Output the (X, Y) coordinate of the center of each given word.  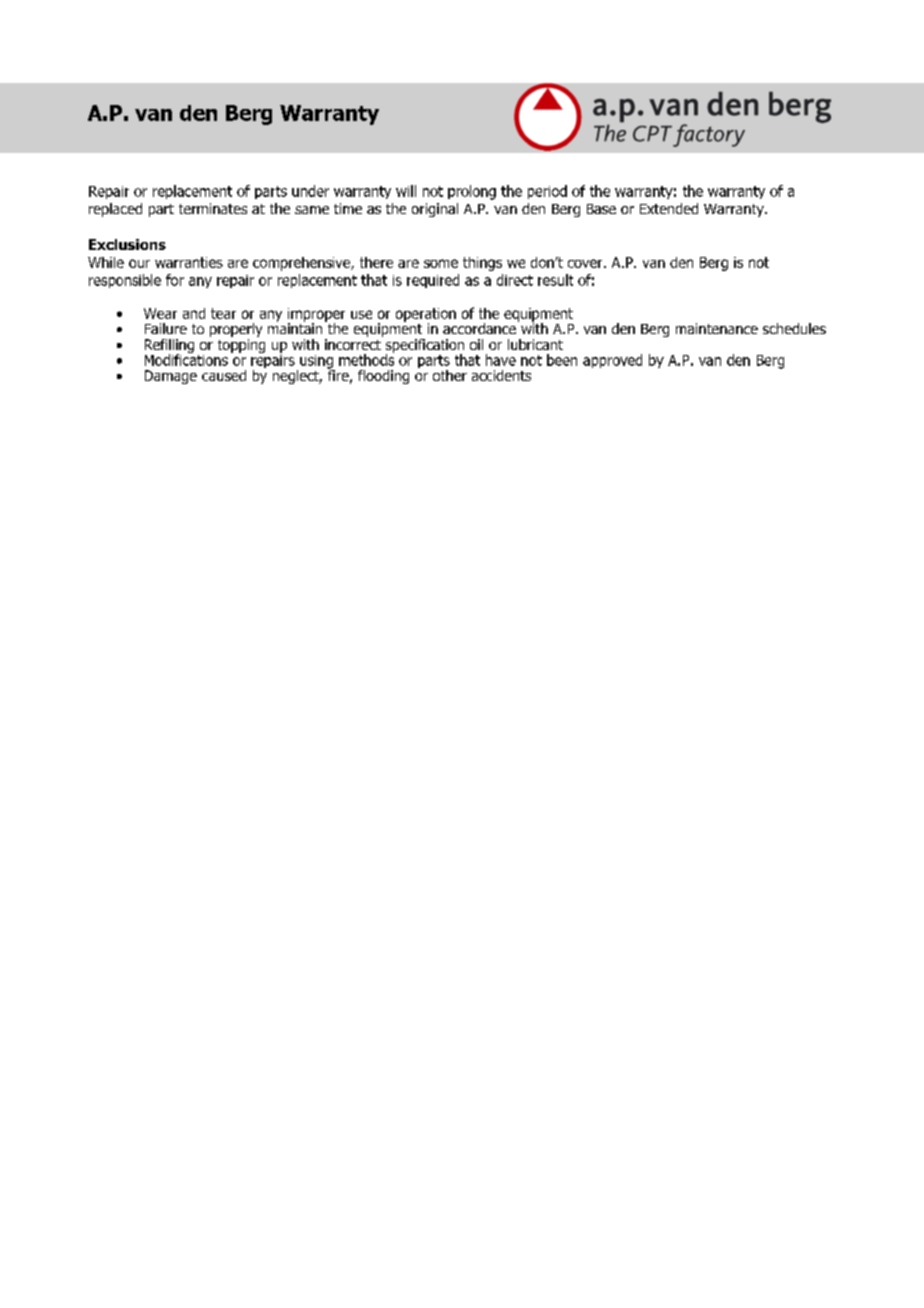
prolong (472, 192)
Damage (171, 377)
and (194, 313)
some (441, 263)
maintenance (717, 328)
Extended (669, 208)
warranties (189, 262)
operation (426, 316)
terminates (213, 208)
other (450, 375)
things (482, 264)
